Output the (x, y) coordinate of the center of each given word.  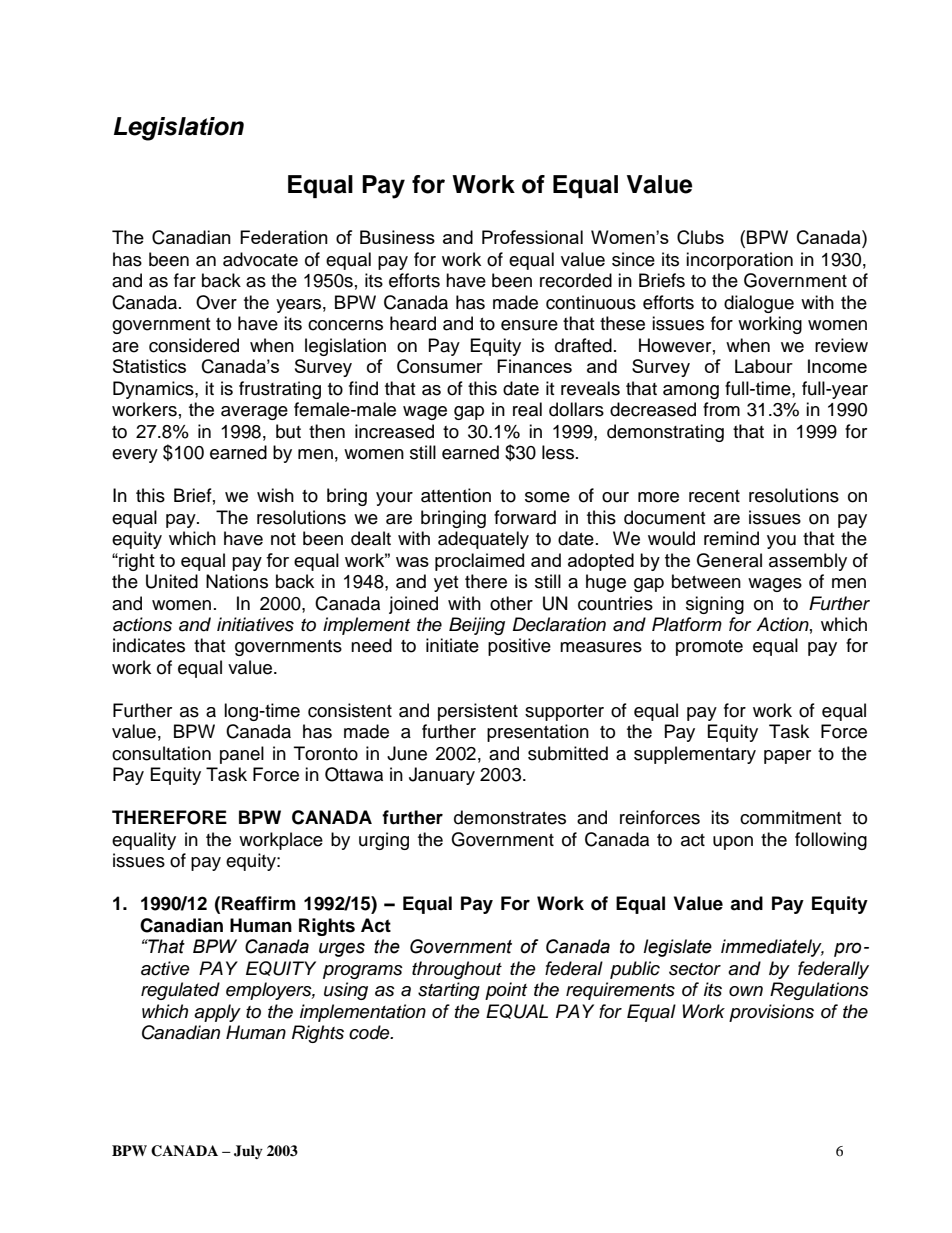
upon (733, 843)
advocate (260, 259)
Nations (237, 581)
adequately (483, 540)
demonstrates (510, 817)
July (248, 1152)
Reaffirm (259, 903)
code (370, 1032)
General (729, 560)
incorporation (739, 261)
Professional (532, 237)
